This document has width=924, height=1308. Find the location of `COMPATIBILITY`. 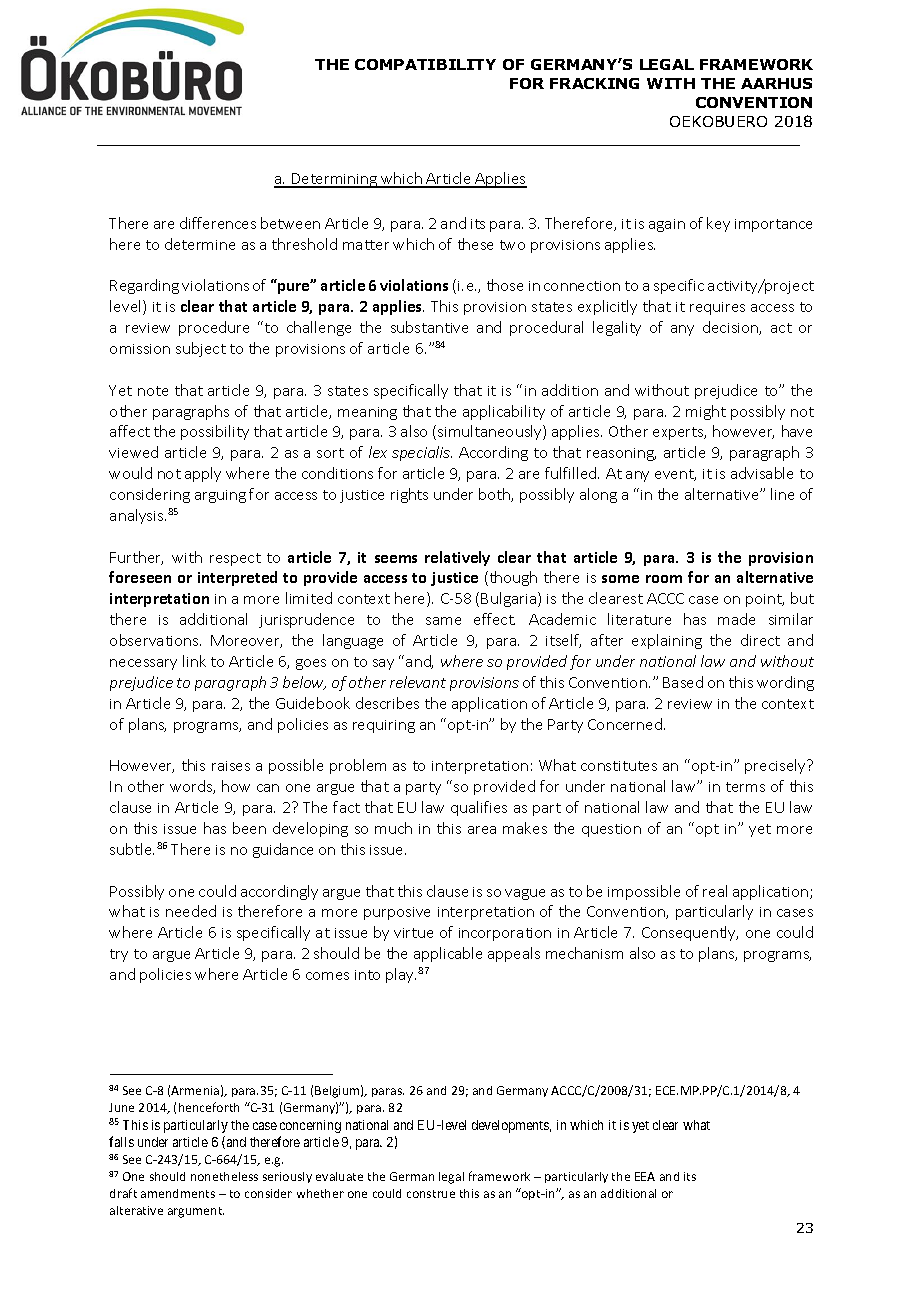

COMPATIBILITY is located at coordinates (425, 64).
